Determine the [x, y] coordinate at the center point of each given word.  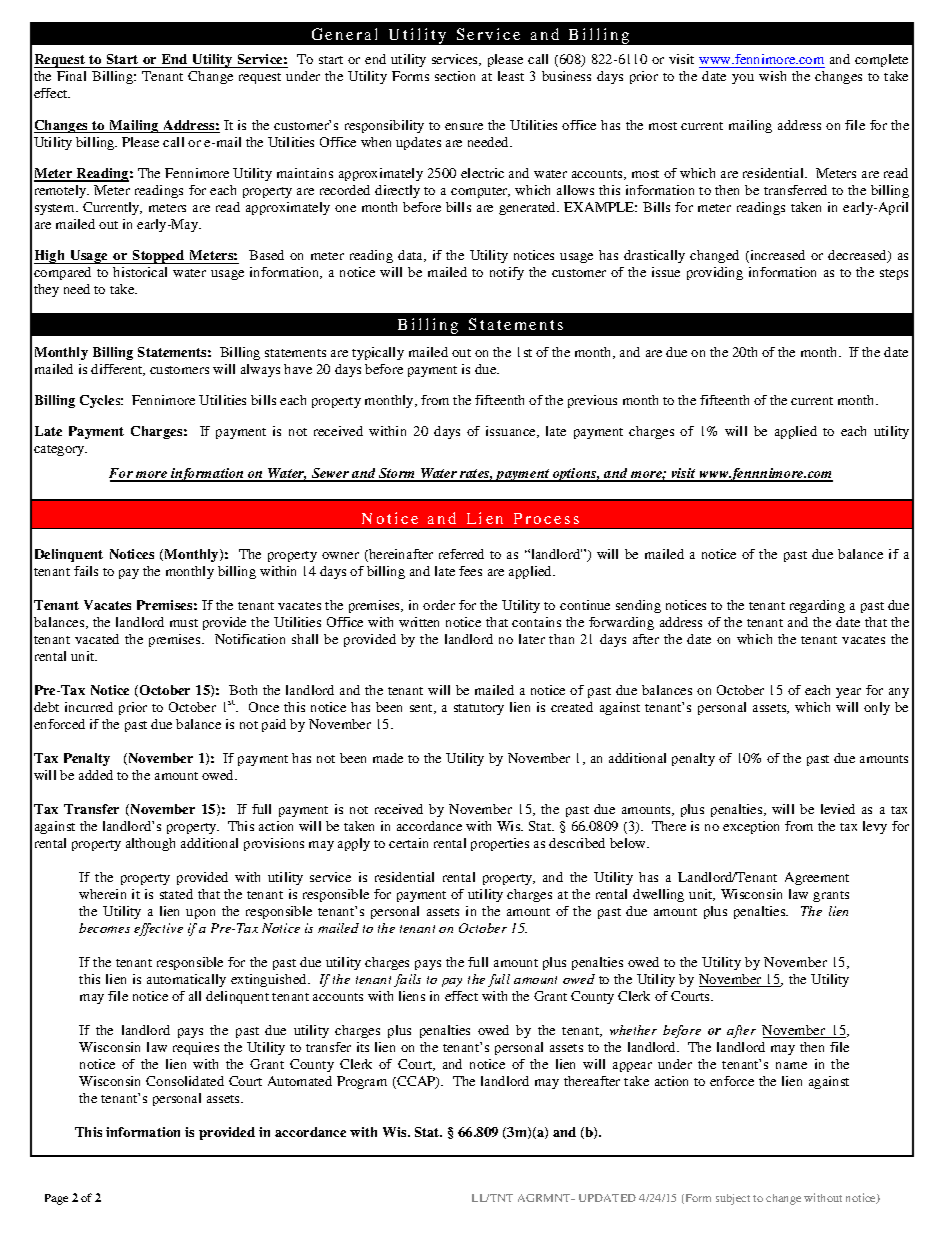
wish [772, 76]
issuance [512, 432]
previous [592, 401]
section [455, 76]
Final [71, 76]
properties [500, 844]
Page [56, 1199]
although [150, 844]
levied [838, 809]
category [60, 450]
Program [362, 1082]
